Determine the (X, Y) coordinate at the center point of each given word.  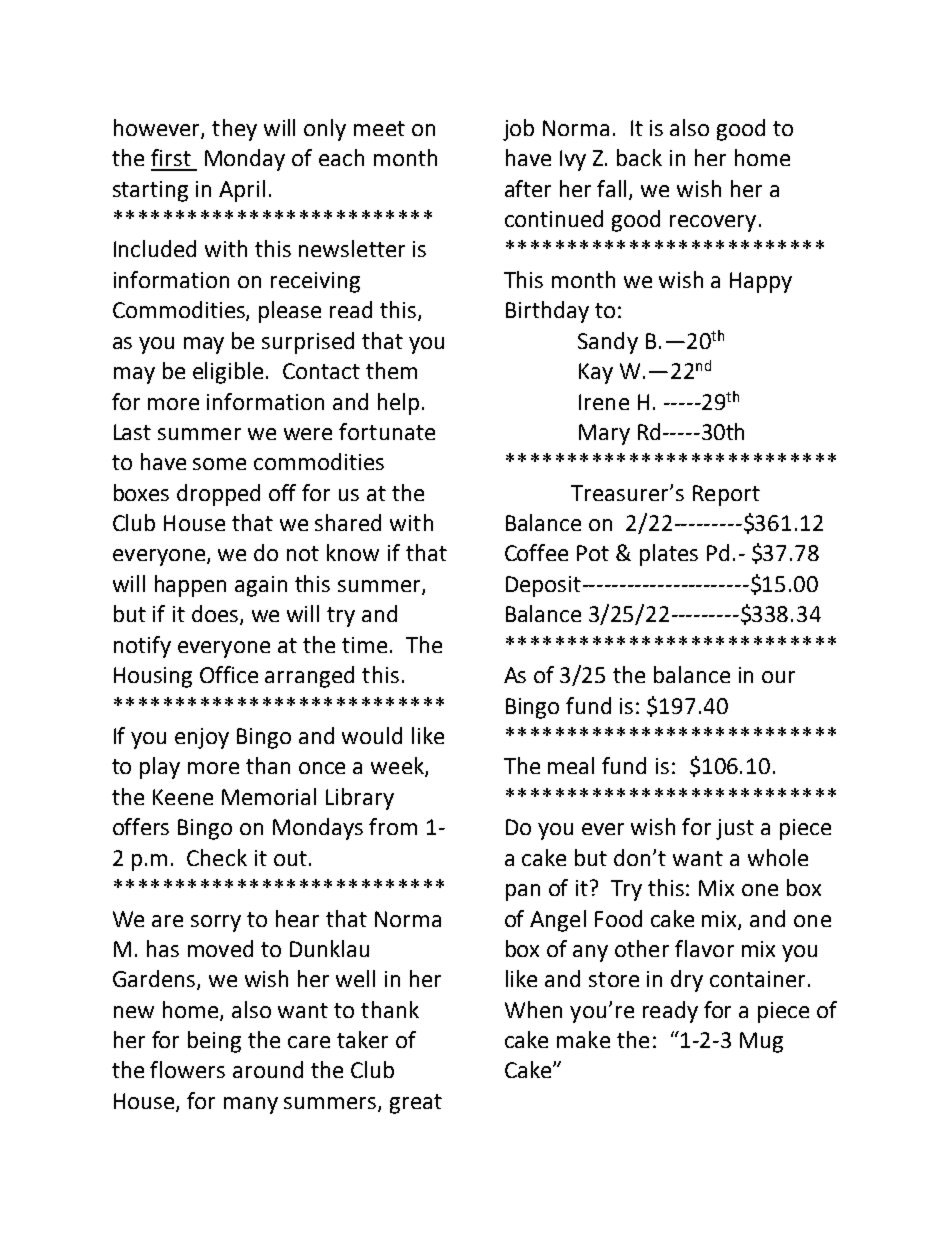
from (393, 826)
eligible (228, 373)
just (735, 829)
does (216, 615)
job (518, 130)
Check (217, 857)
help (398, 404)
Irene (604, 402)
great (416, 1104)
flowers (187, 1069)
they (234, 130)
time (364, 645)
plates (669, 555)
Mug (761, 1042)
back (639, 157)
